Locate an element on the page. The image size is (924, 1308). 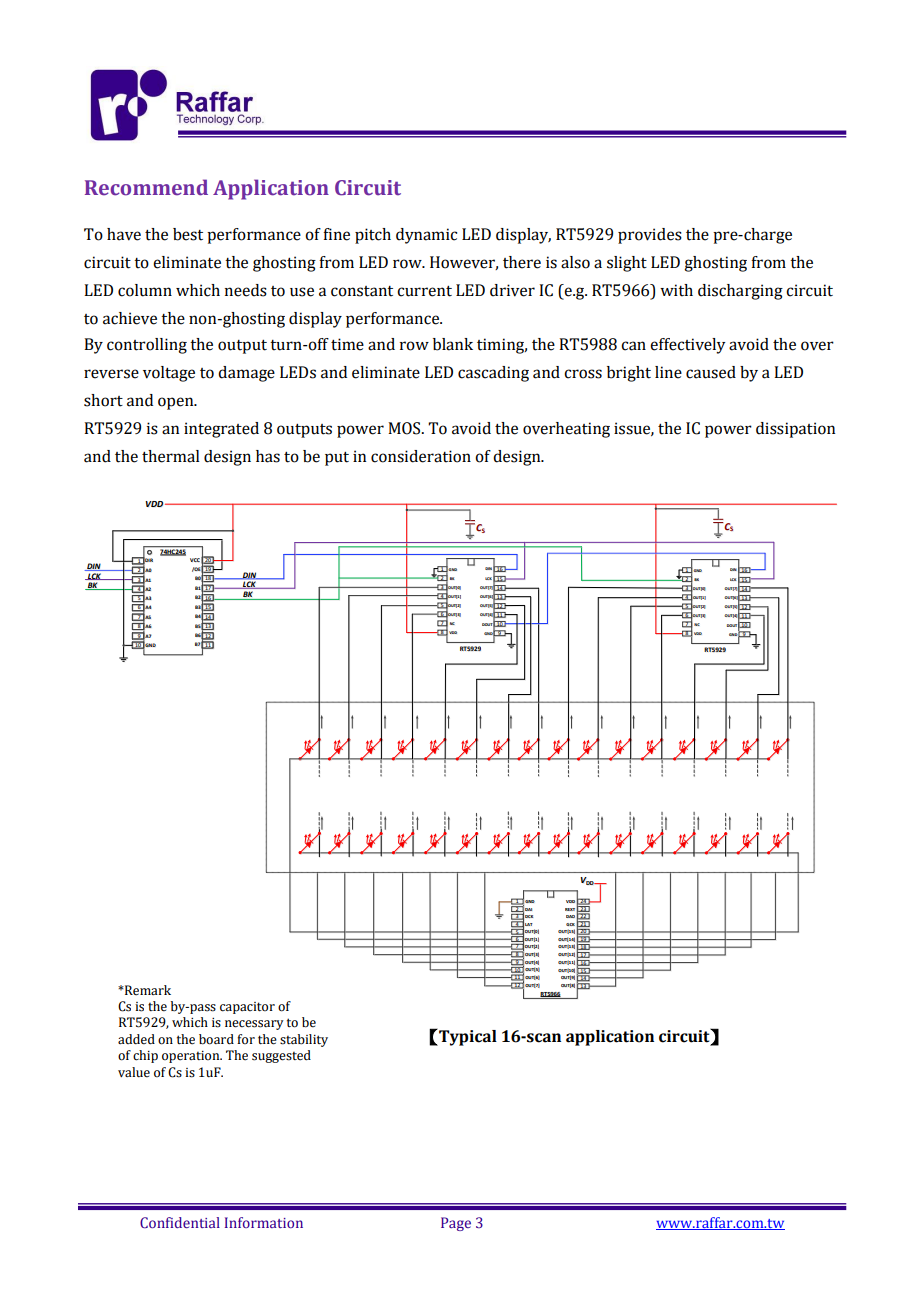
provides is located at coordinates (650, 236).
